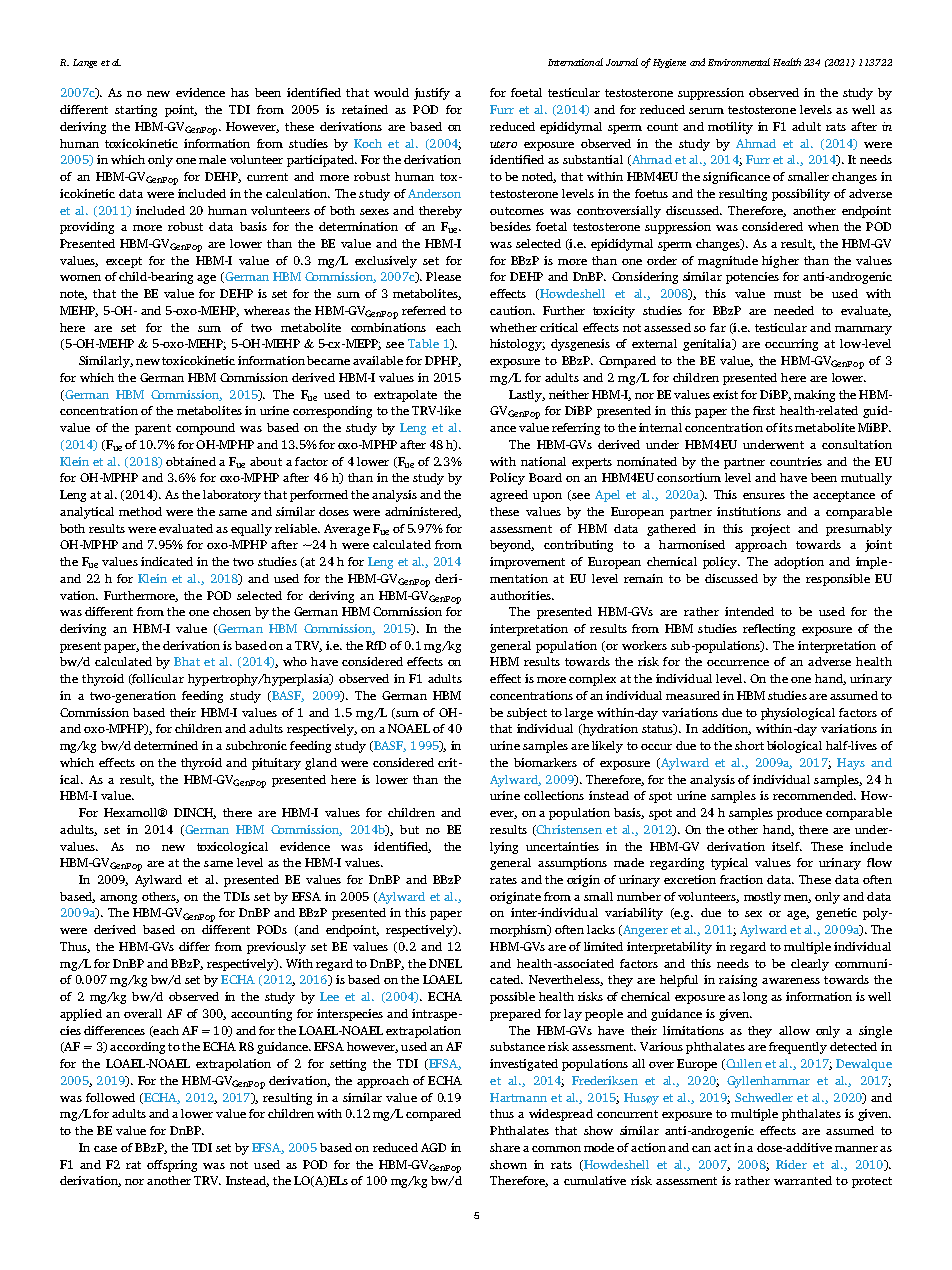  I want to click on justify, so click(432, 94).
